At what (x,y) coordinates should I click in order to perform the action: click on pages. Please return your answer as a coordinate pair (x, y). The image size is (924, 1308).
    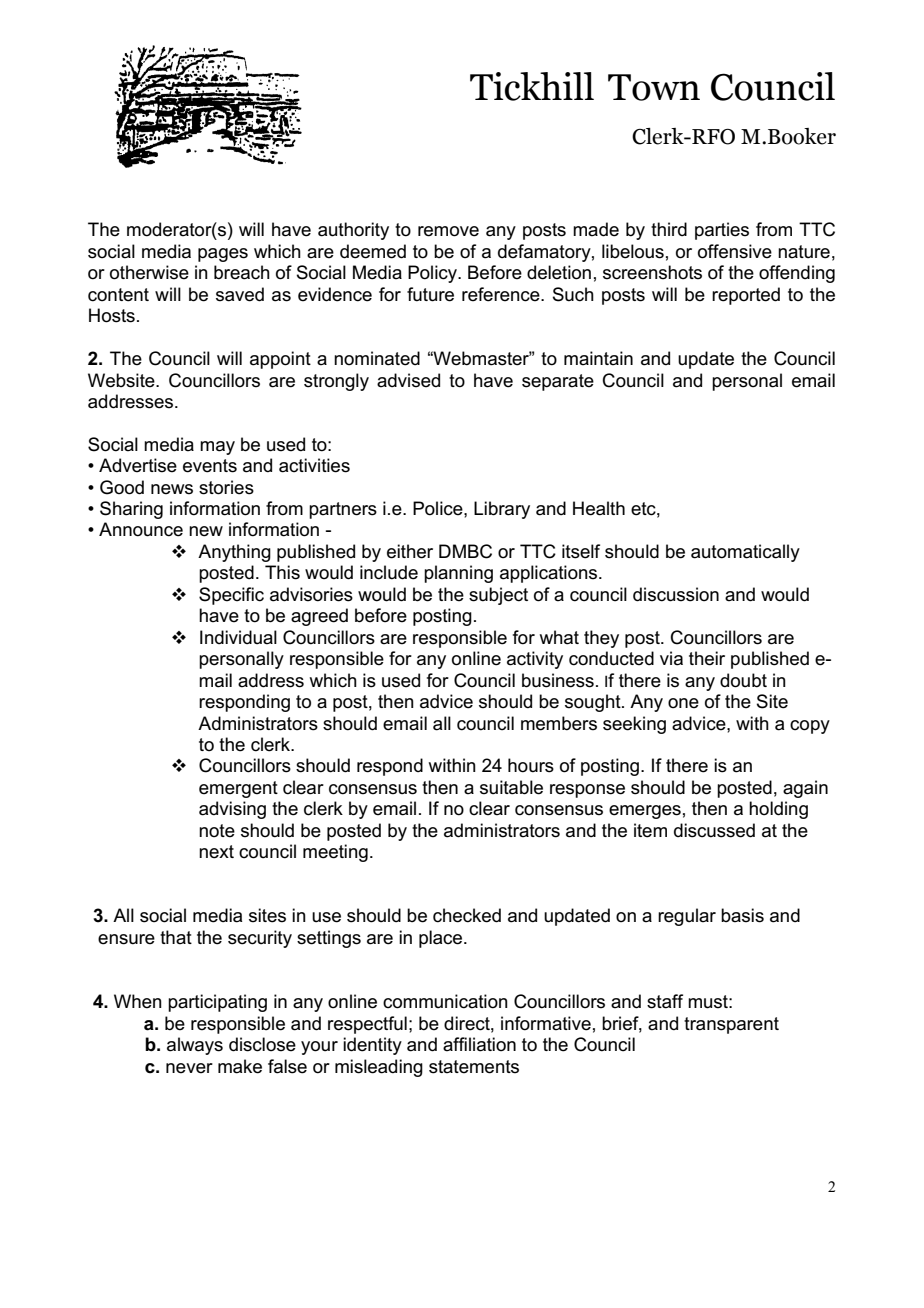
    Looking at the image, I should click on (223, 255).
